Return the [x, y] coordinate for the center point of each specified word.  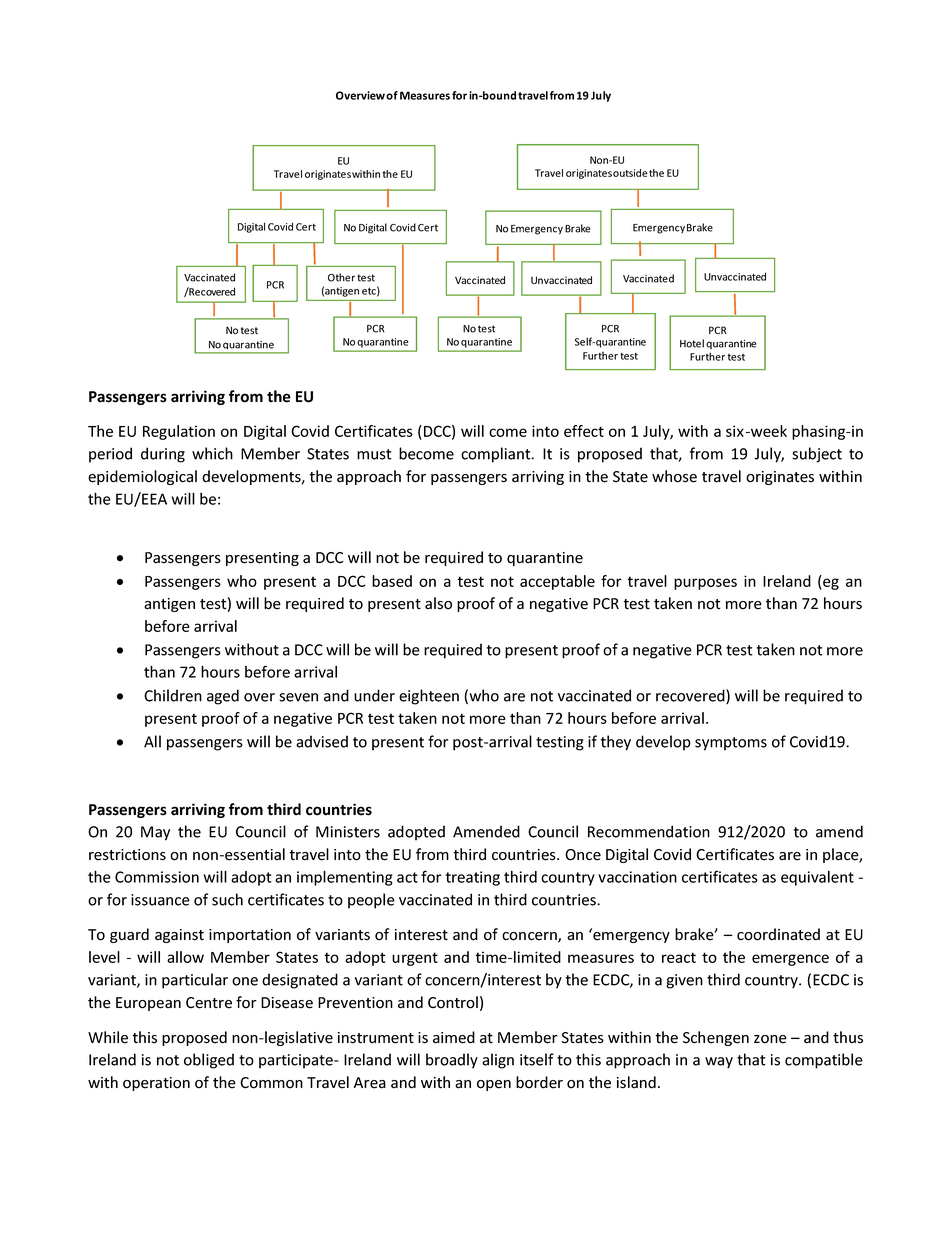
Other [341, 277]
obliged [209, 1061]
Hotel [692, 343]
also [438, 603]
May [155, 833]
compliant [497, 455]
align [498, 1061]
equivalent [817, 878]
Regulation [179, 432]
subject [817, 455]
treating [473, 878]
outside [630, 173]
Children [173, 695]
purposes [705, 584]
